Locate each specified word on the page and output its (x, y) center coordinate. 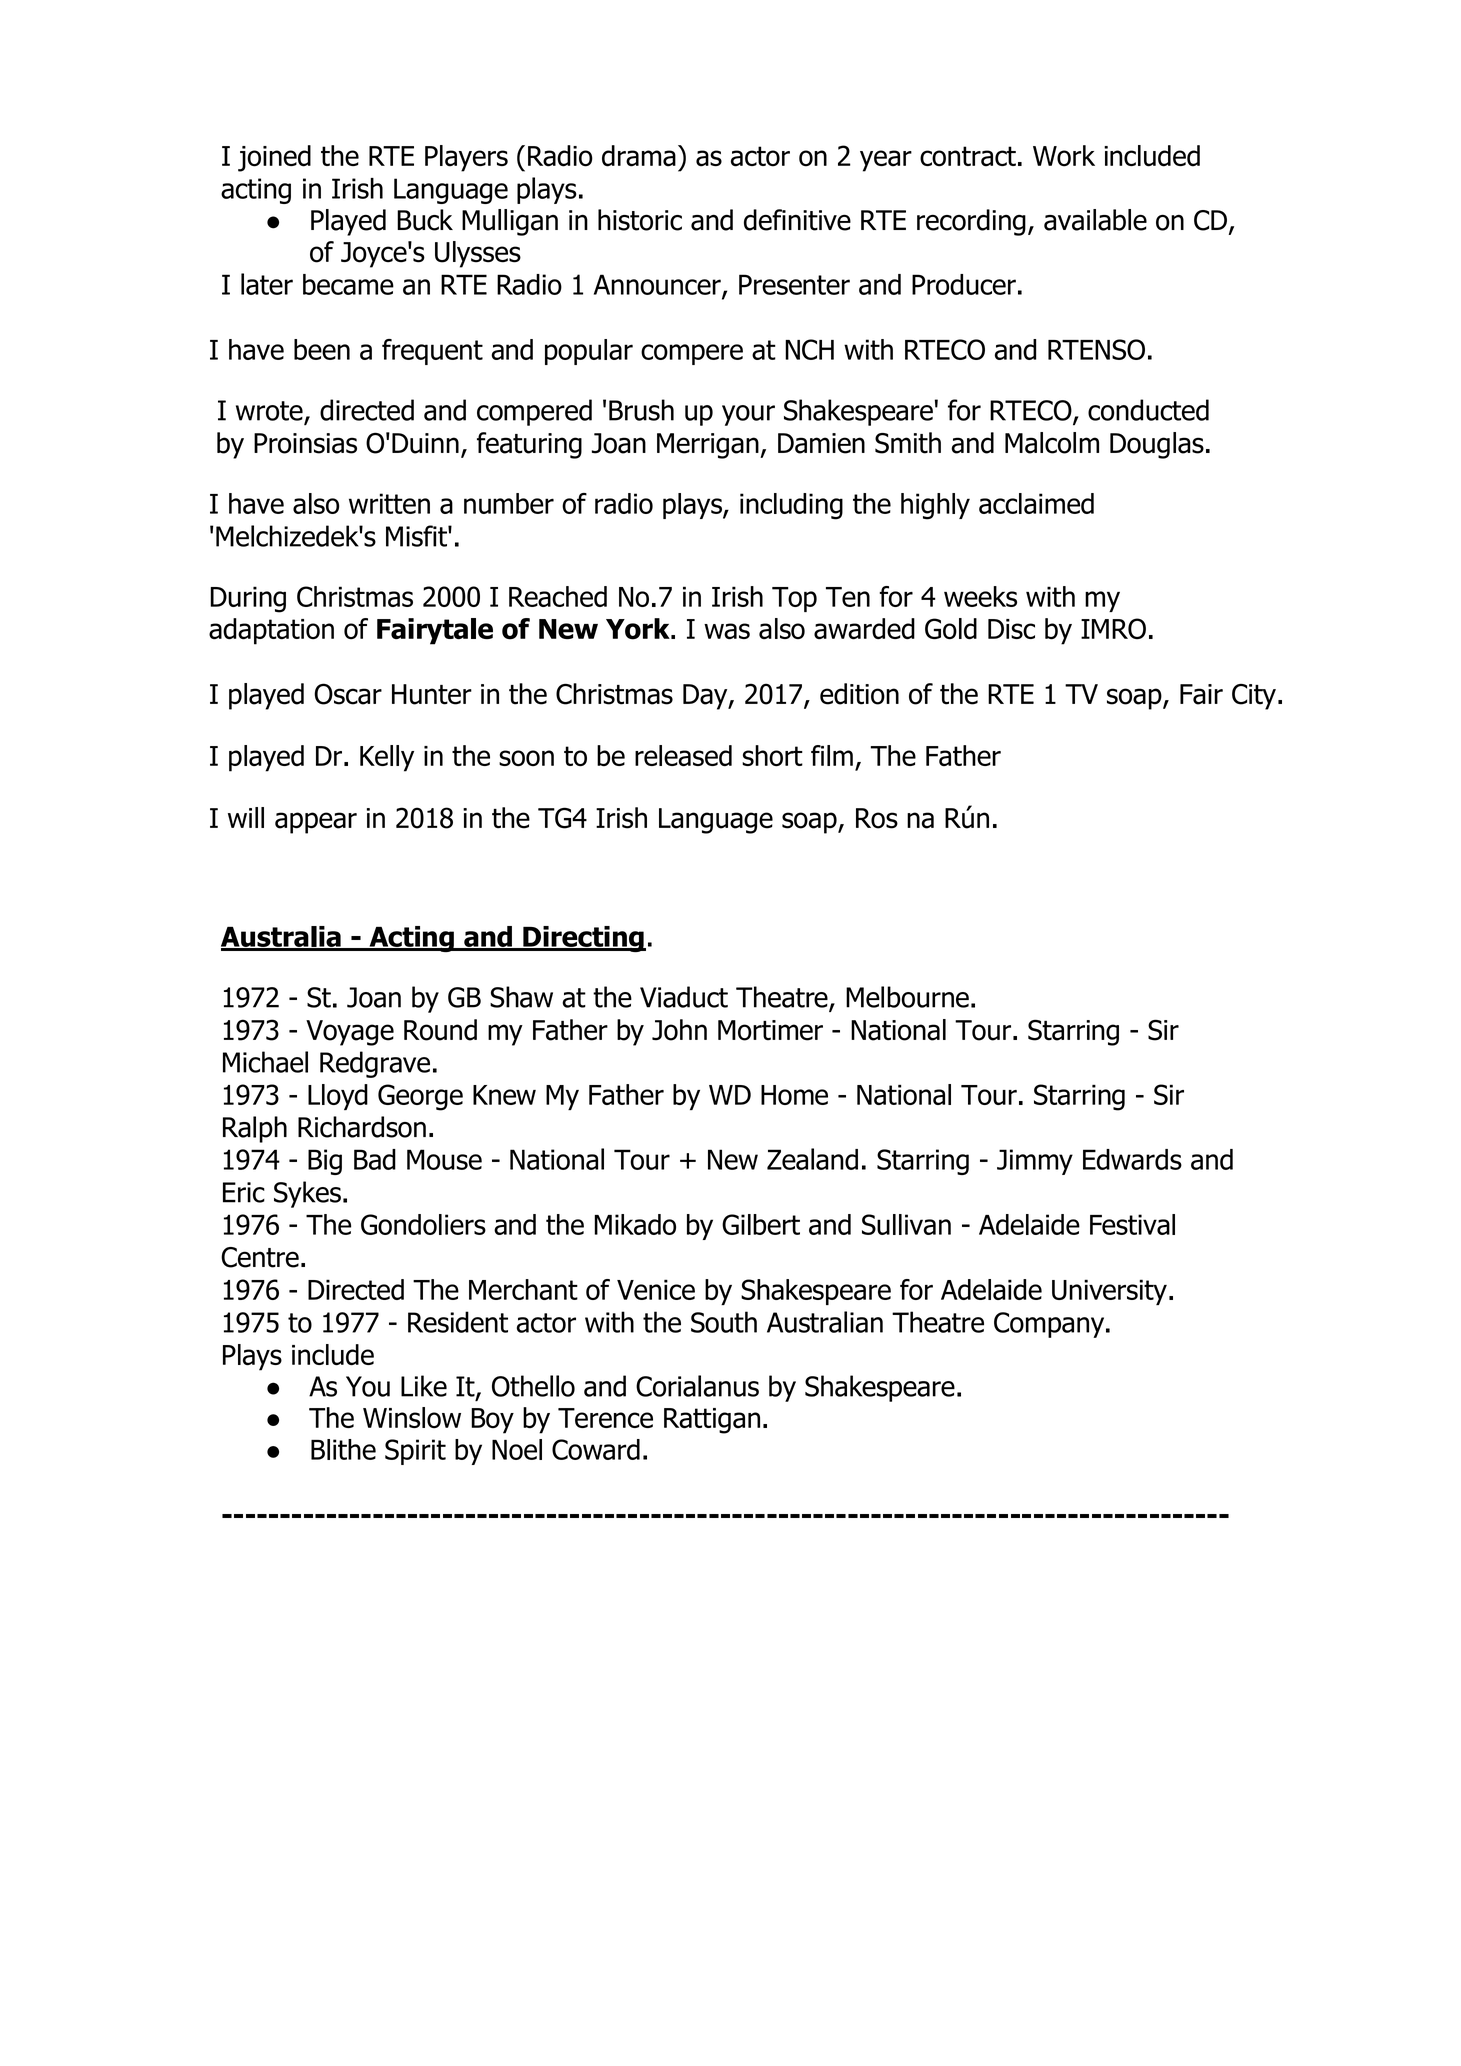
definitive (797, 220)
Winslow (412, 1418)
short (772, 756)
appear (316, 823)
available (1095, 220)
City (1254, 697)
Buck (425, 220)
